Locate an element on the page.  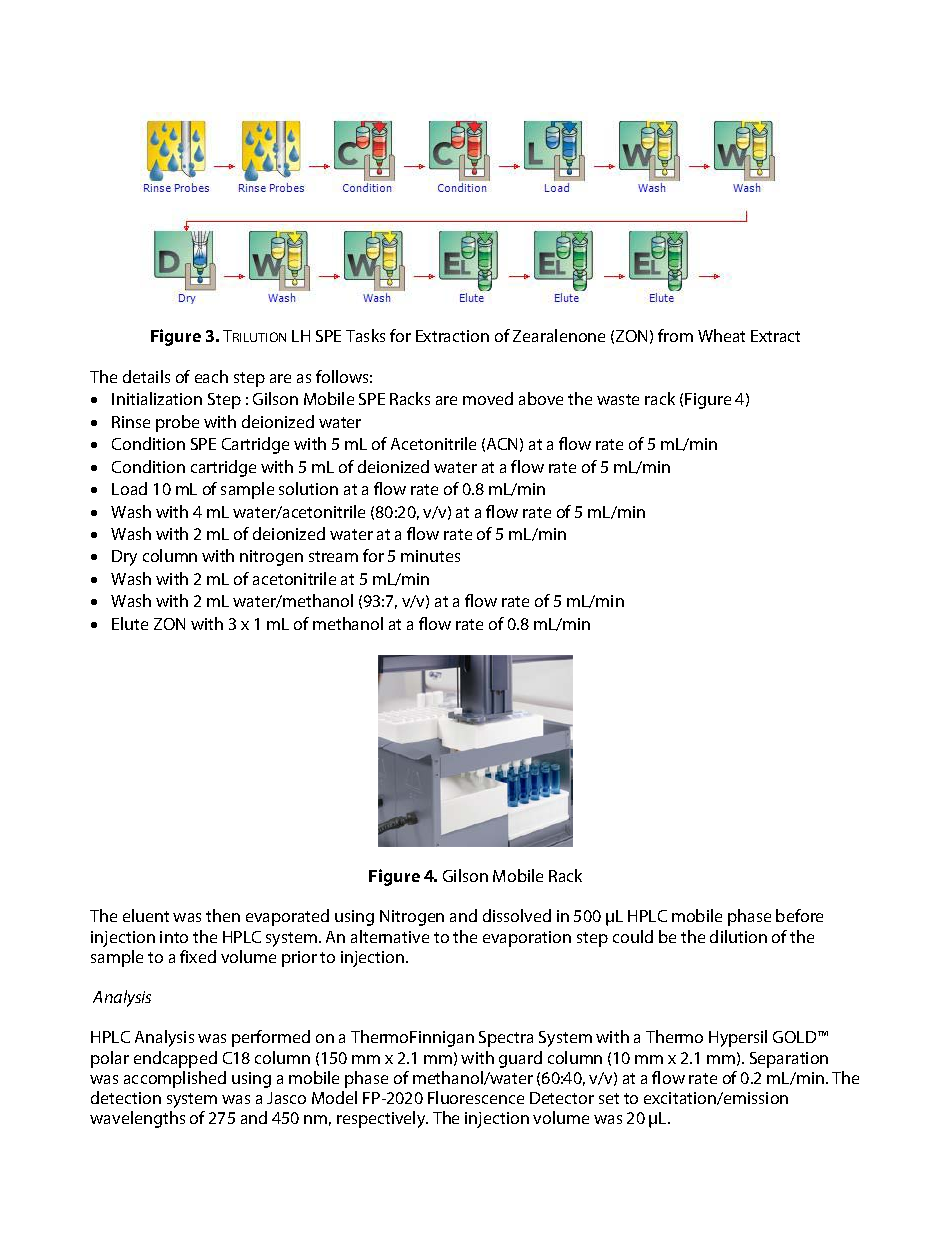
dilution is located at coordinates (738, 936).
